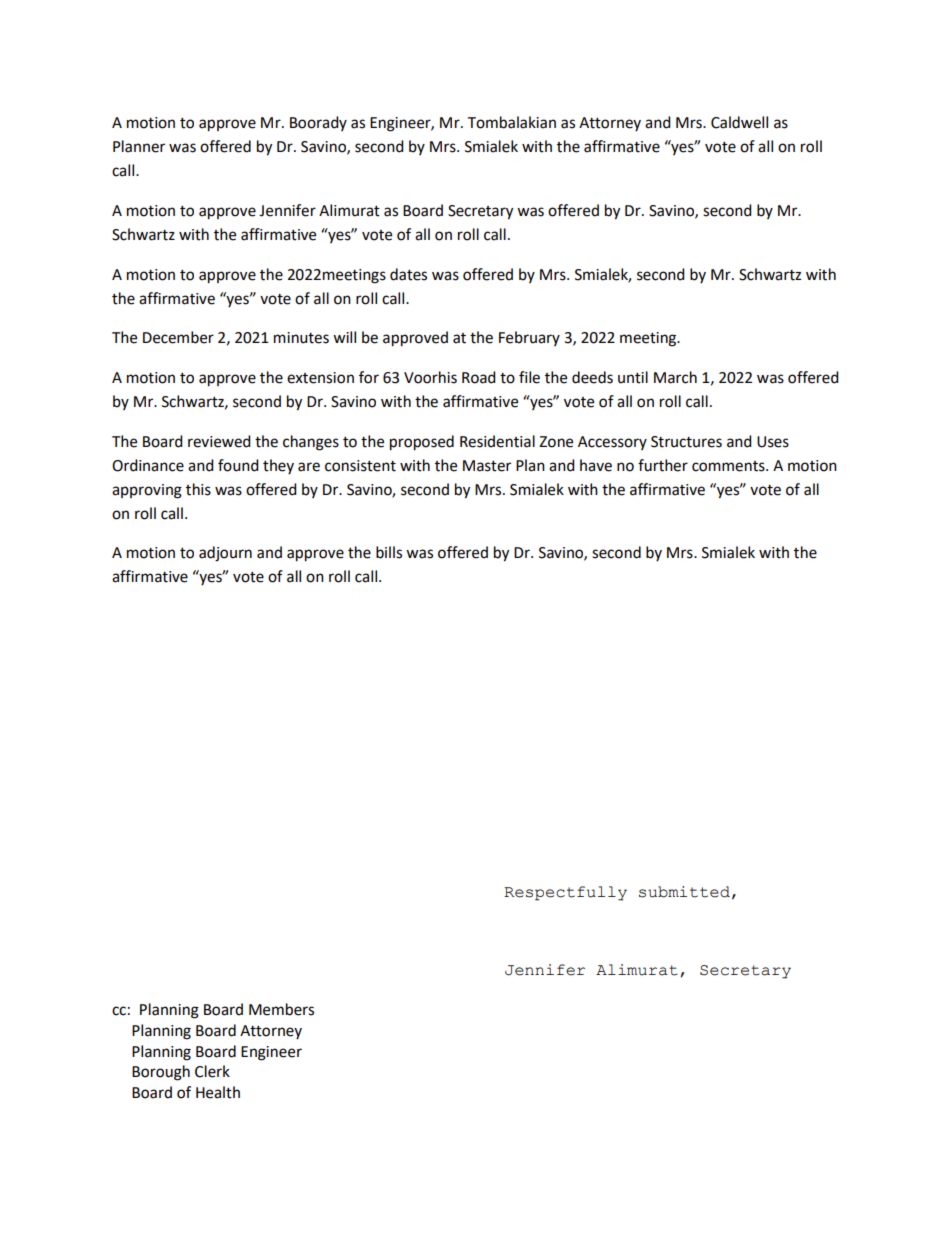  What do you see at coordinates (389, 552) in the screenshot?
I see `bills` at bounding box center [389, 552].
